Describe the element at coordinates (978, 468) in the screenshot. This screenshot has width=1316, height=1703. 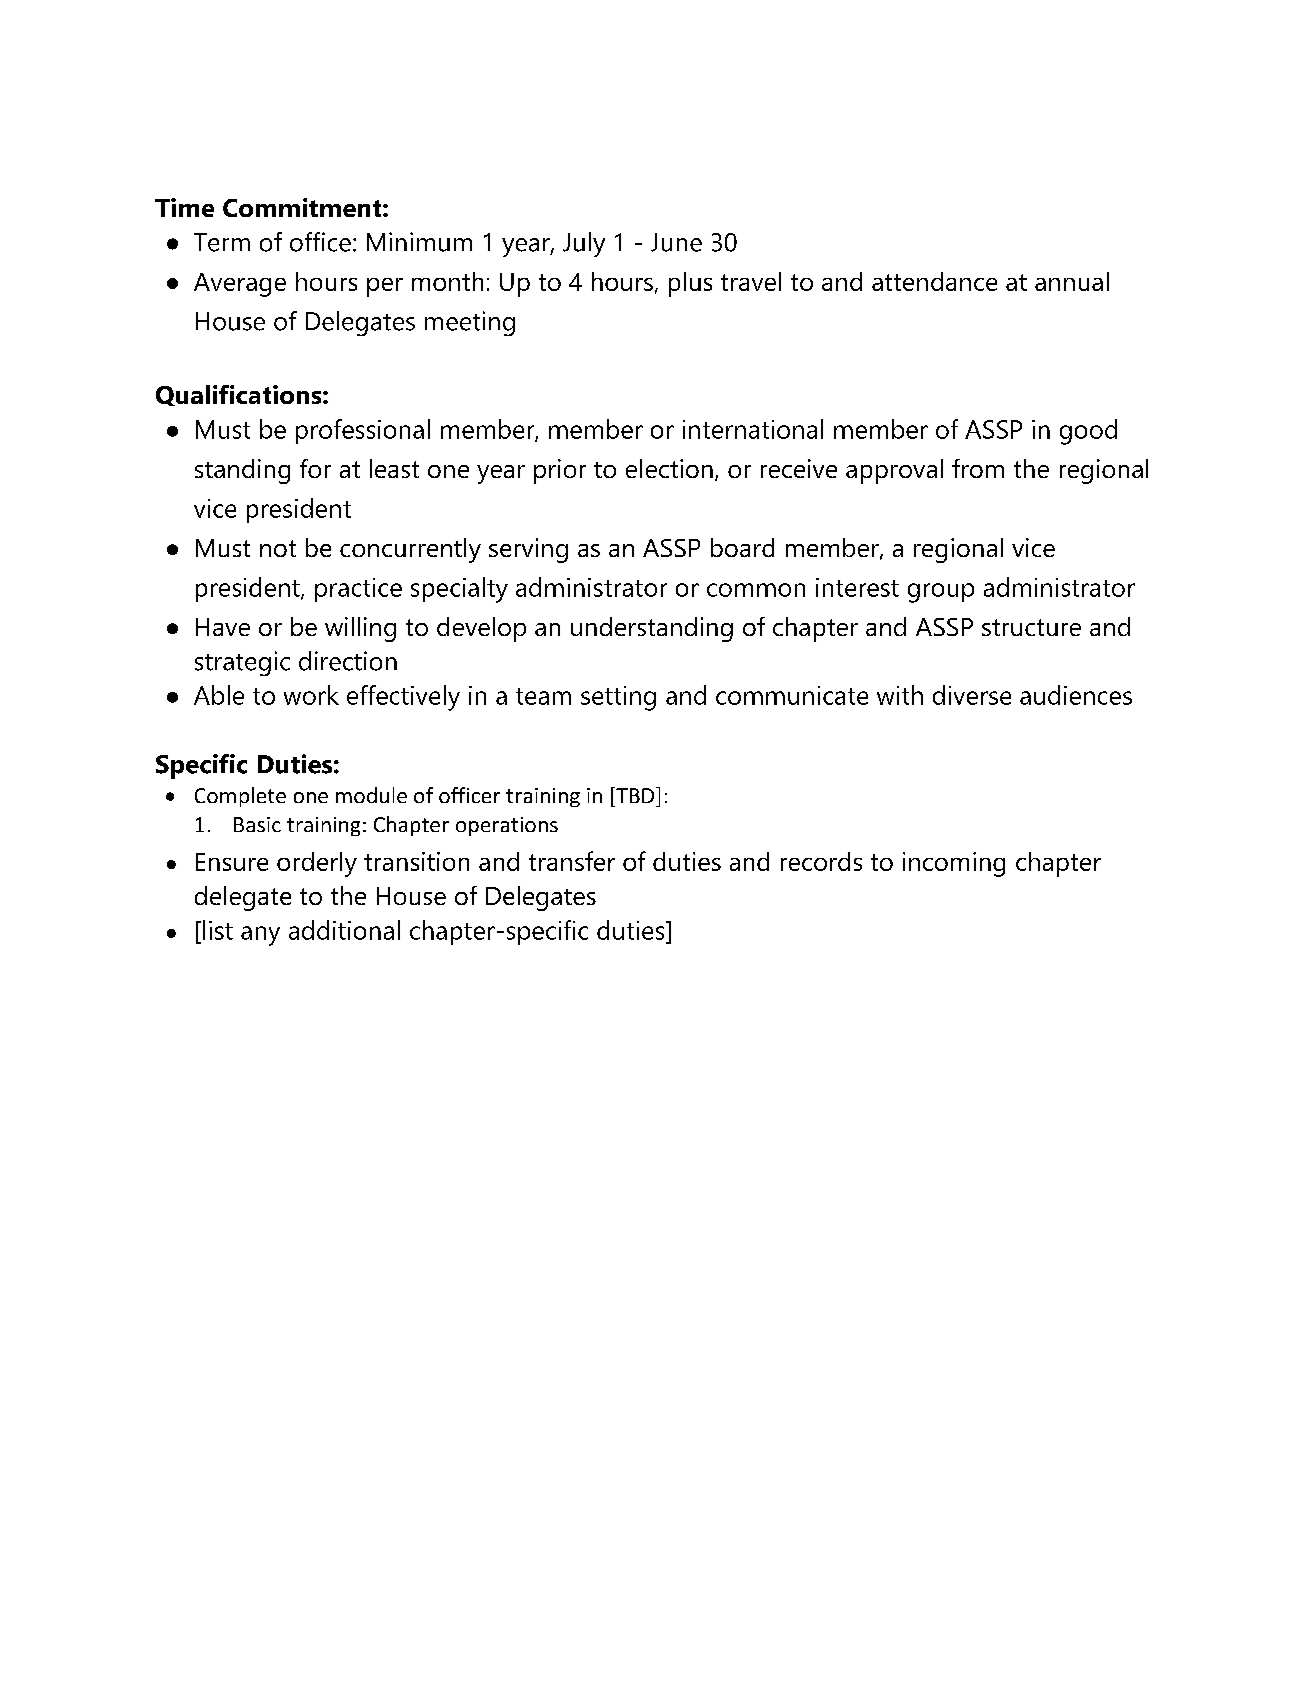
I see `from` at that location.
